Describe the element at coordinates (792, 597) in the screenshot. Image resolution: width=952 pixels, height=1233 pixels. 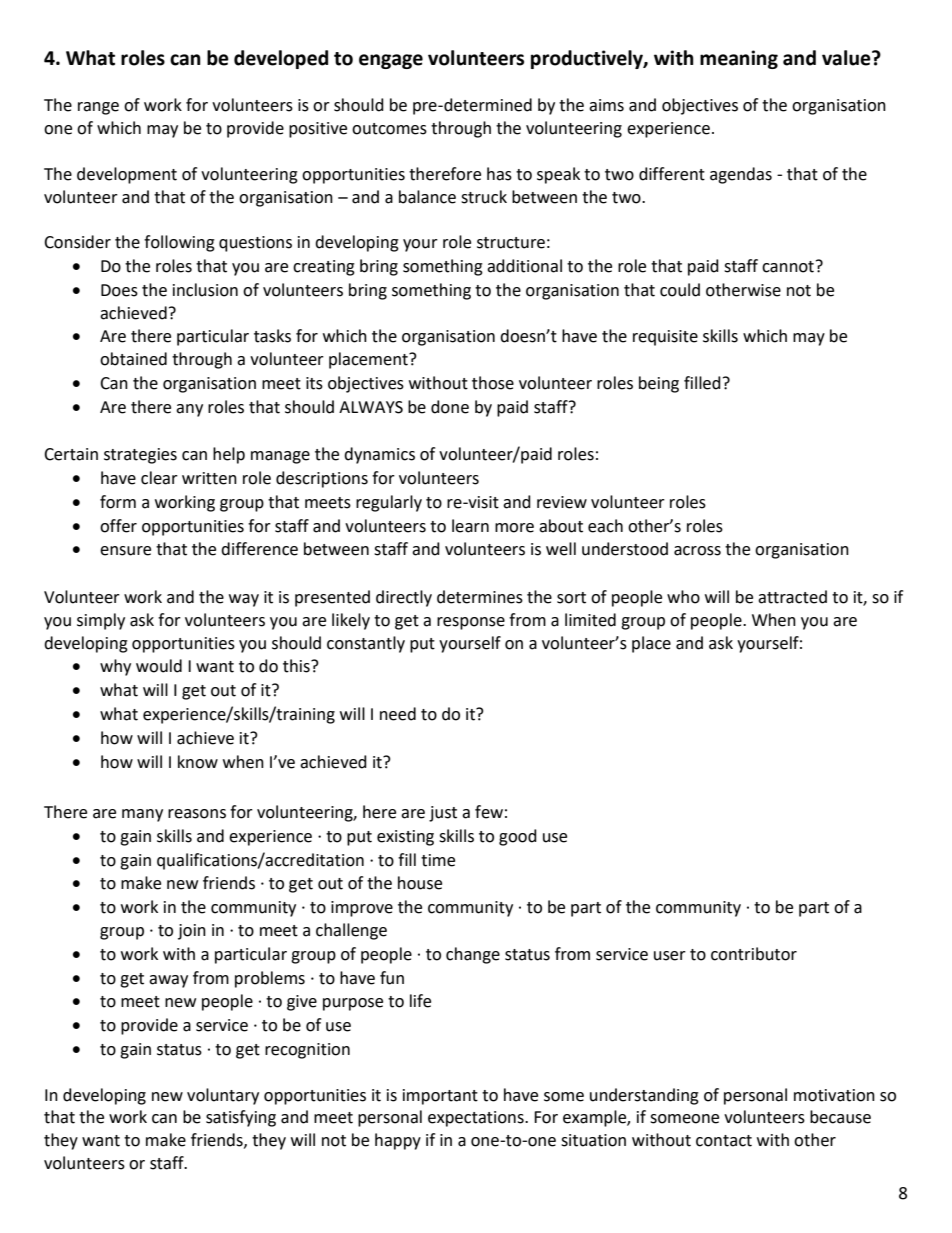
I see `attracted` at that location.
